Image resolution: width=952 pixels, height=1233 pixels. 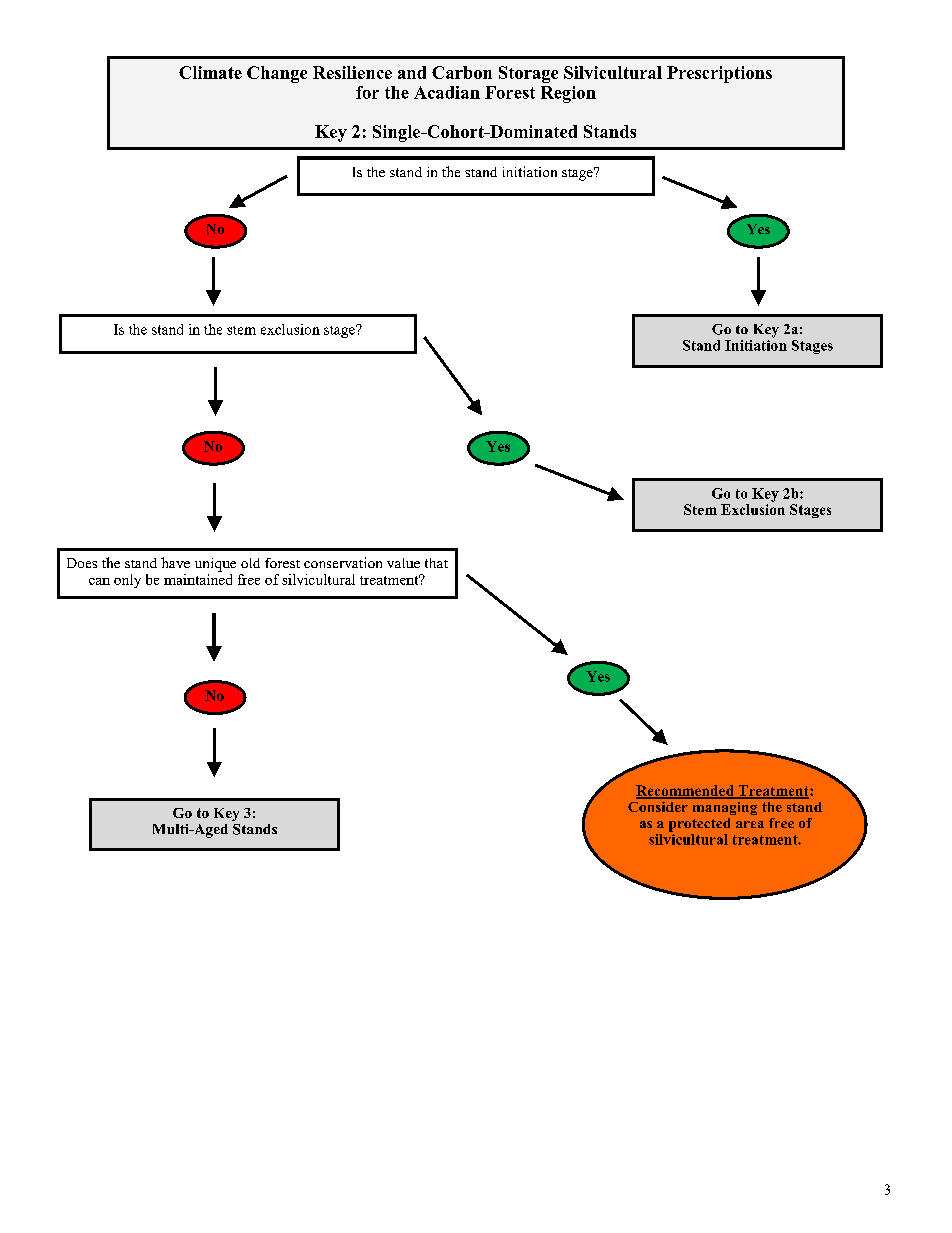 I want to click on can, so click(x=99, y=581).
